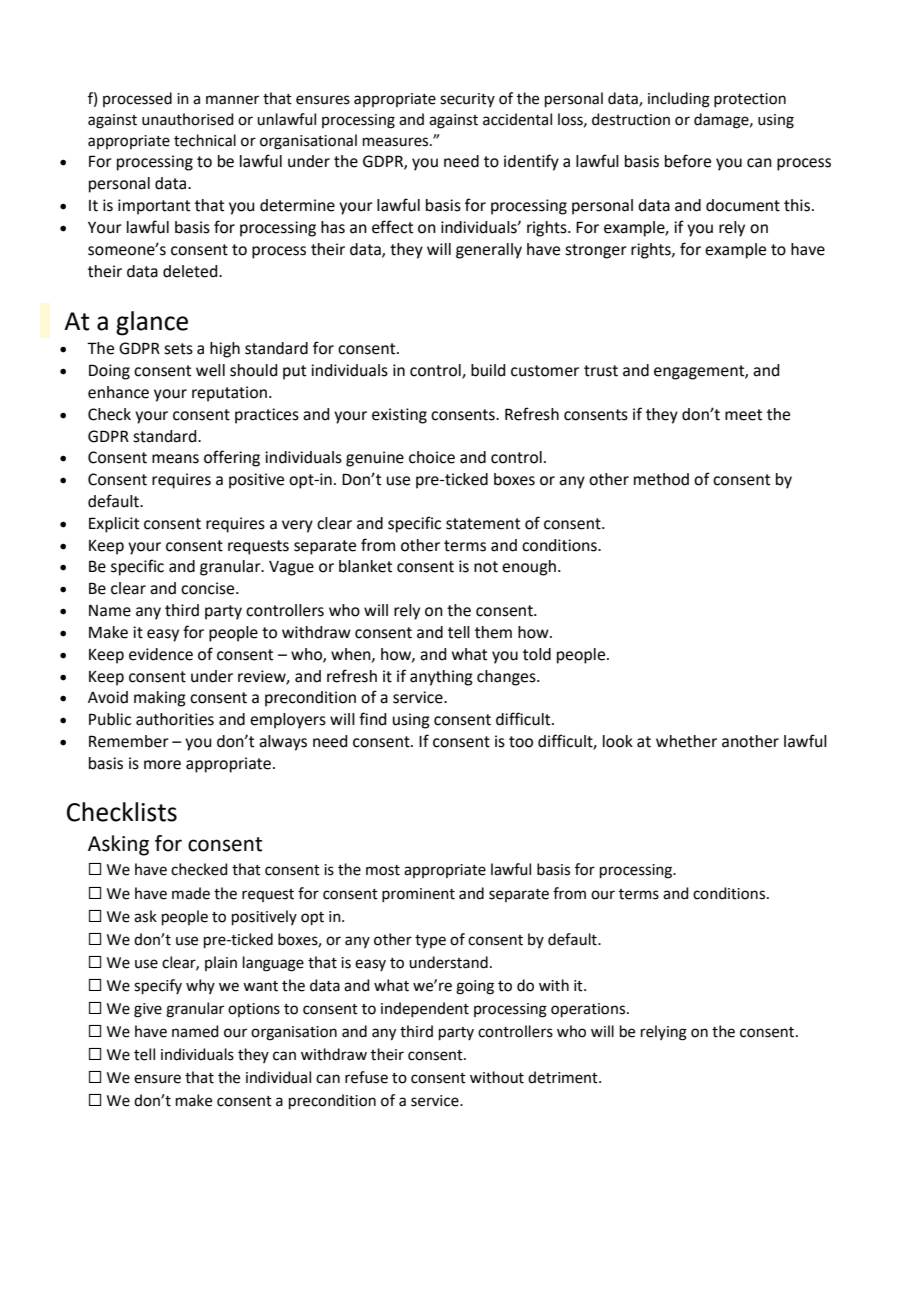  What do you see at coordinates (521, 742) in the screenshot?
I see `too` at bounding box center [521, 742].
